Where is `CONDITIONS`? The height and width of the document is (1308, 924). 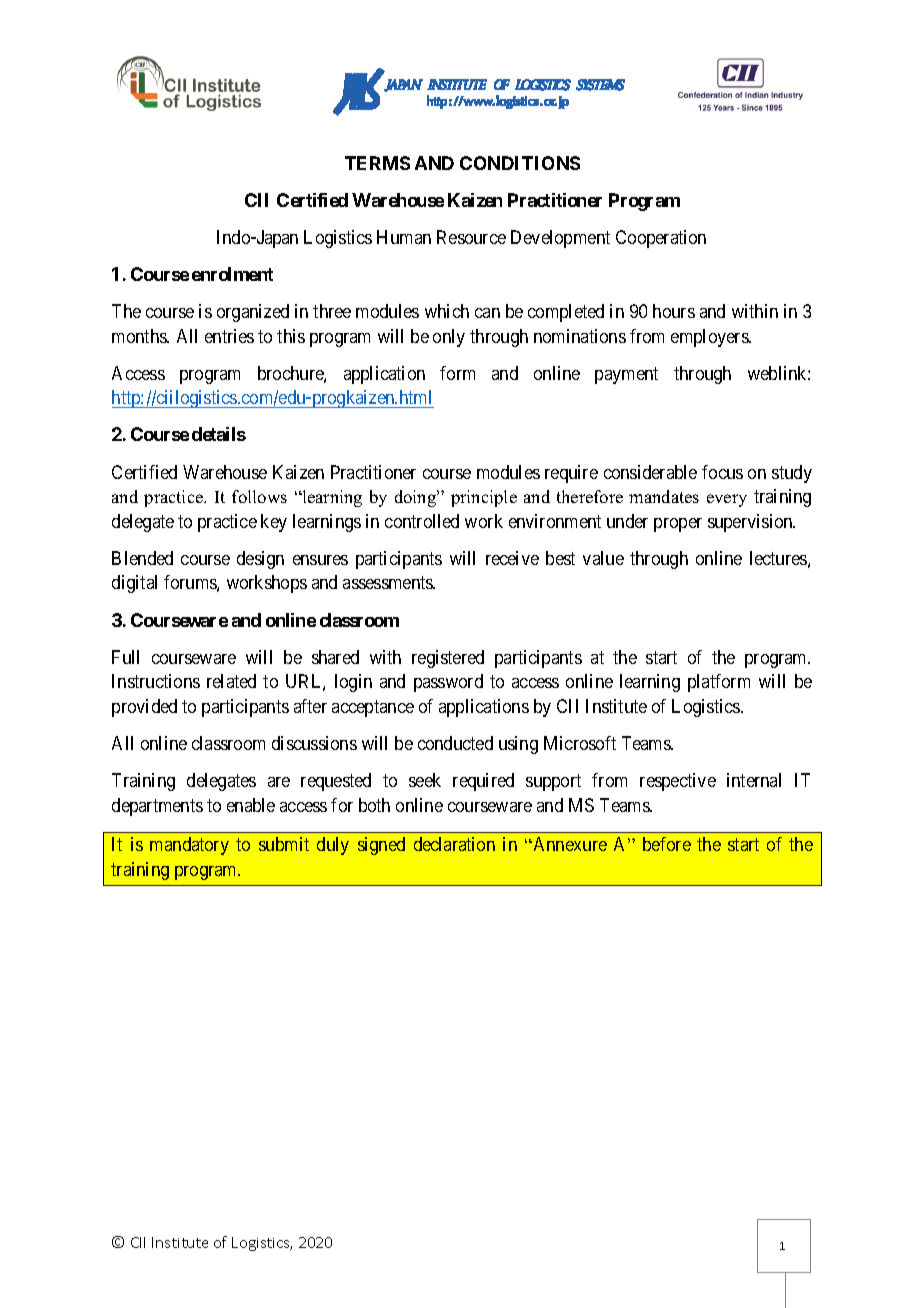
CONDITIONS is located at coordinates (520, 163).
